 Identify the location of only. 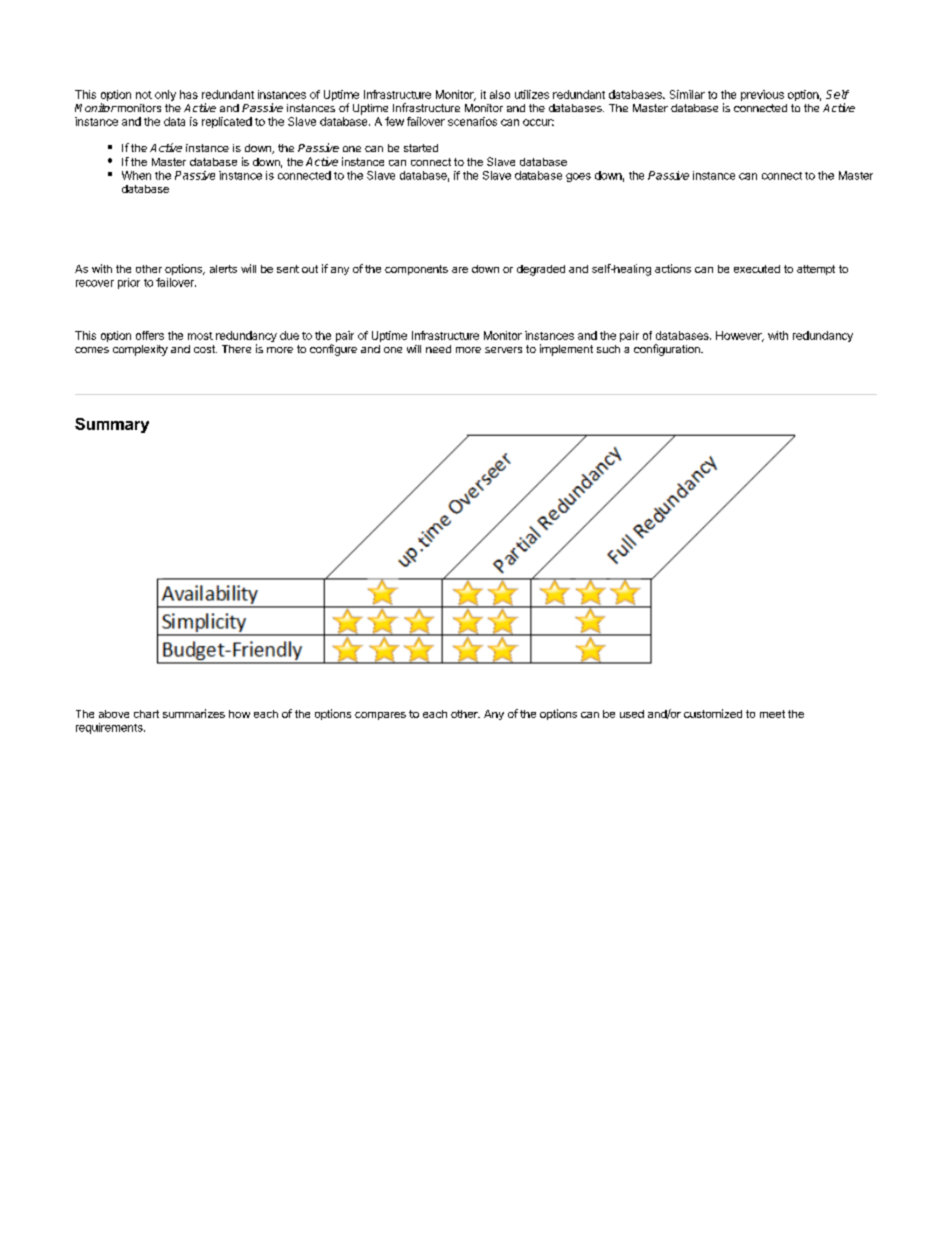
(165, 95).
